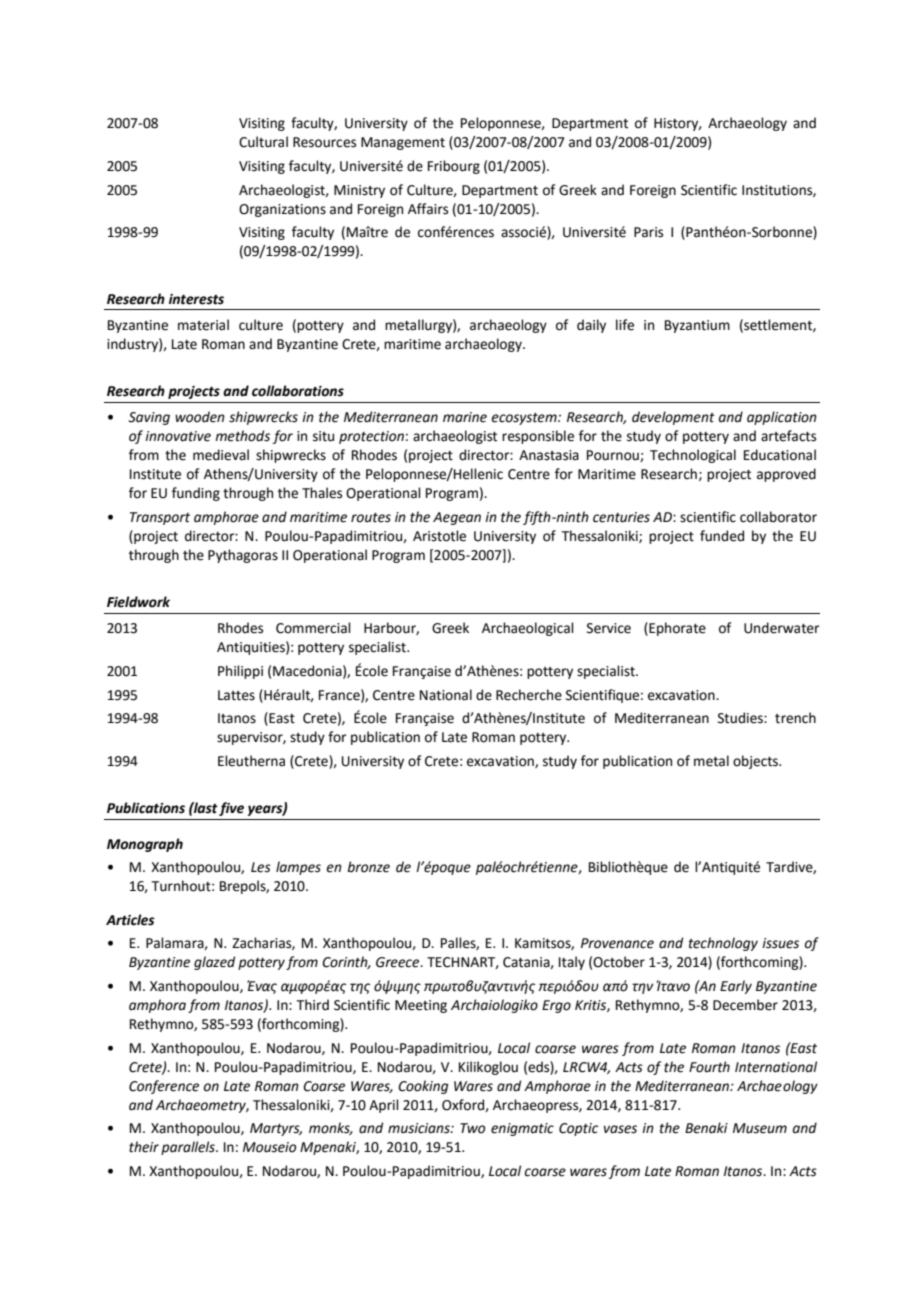 This screenshot has width=924, height=1308. Describe the element at coordinates (196, 494) in the screenshot. I see `funding` at that location.
